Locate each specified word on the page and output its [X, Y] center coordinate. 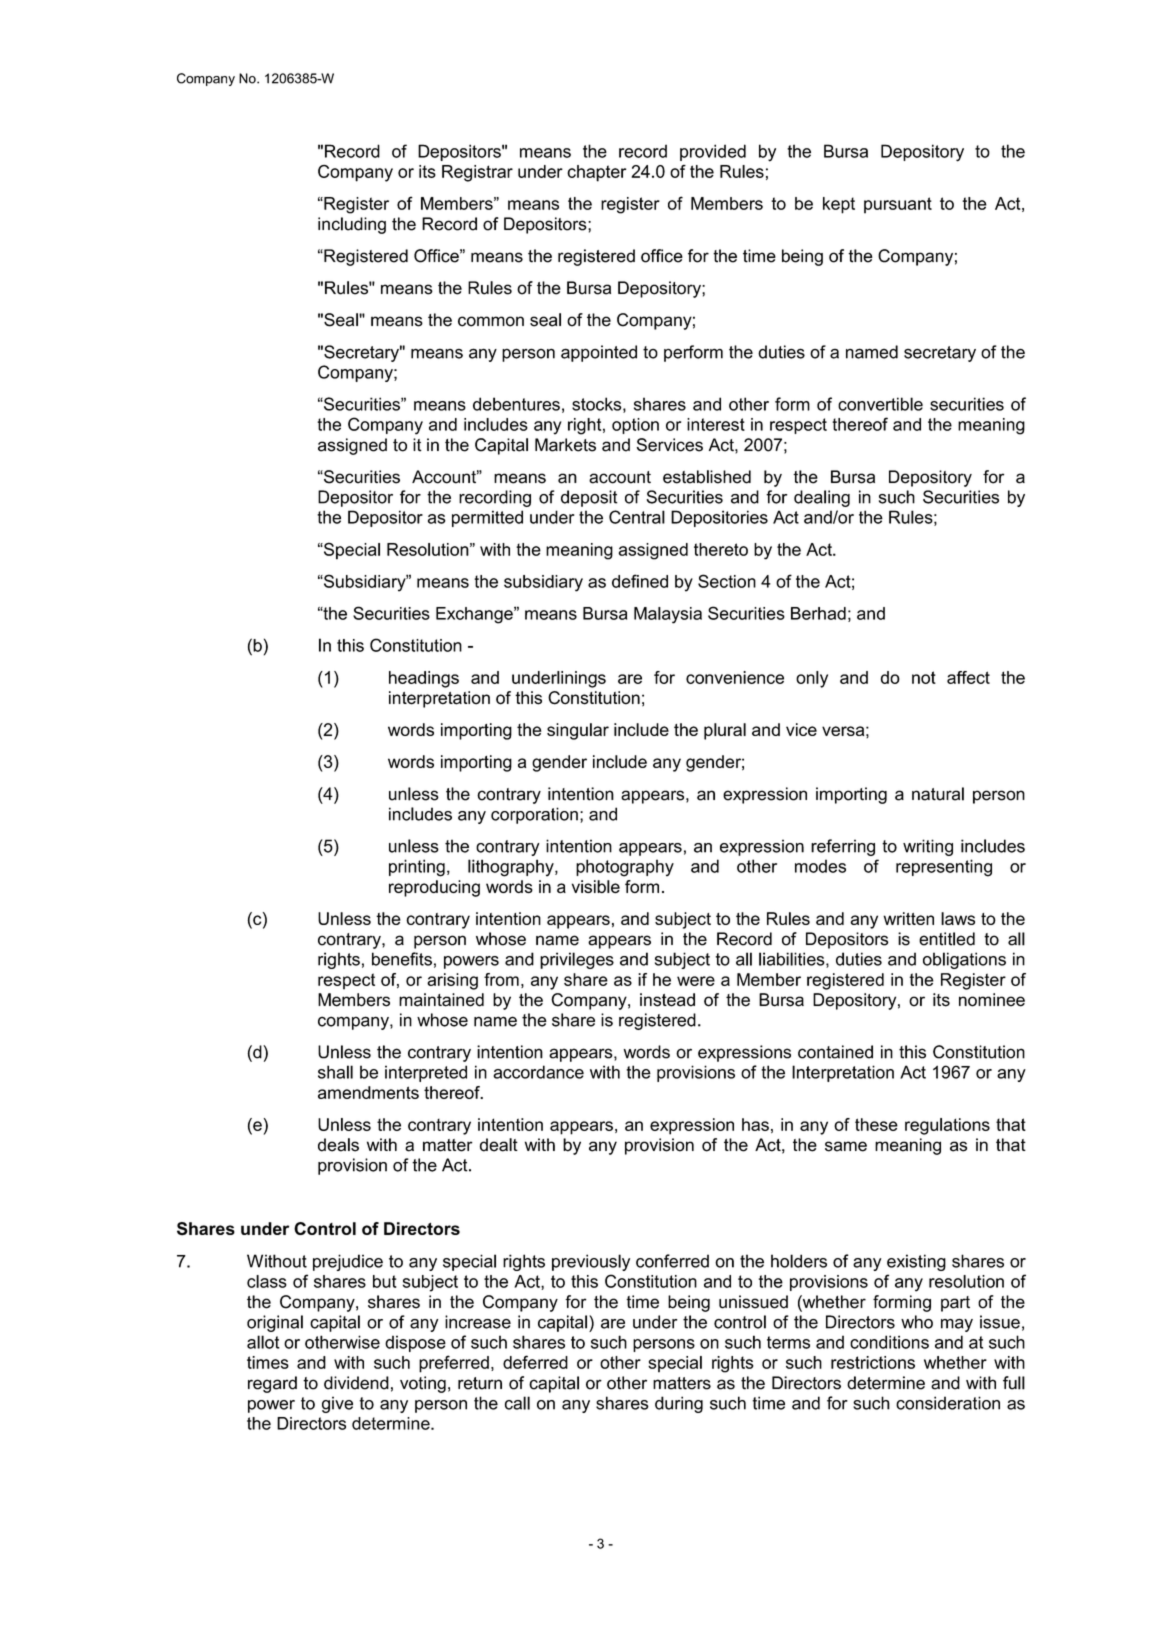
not [924, 677]
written [908, 918]
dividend [356, 1383]
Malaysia [668, 615]
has [755, 1124]
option [635, 426]
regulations [947, 1126]
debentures [516, 404]
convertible [880, 404]
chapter [596, 173]
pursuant [898, 205]
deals [338, 1145]
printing [417, 868]
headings [424, 679]
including [352, 225]
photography [625, 868]
